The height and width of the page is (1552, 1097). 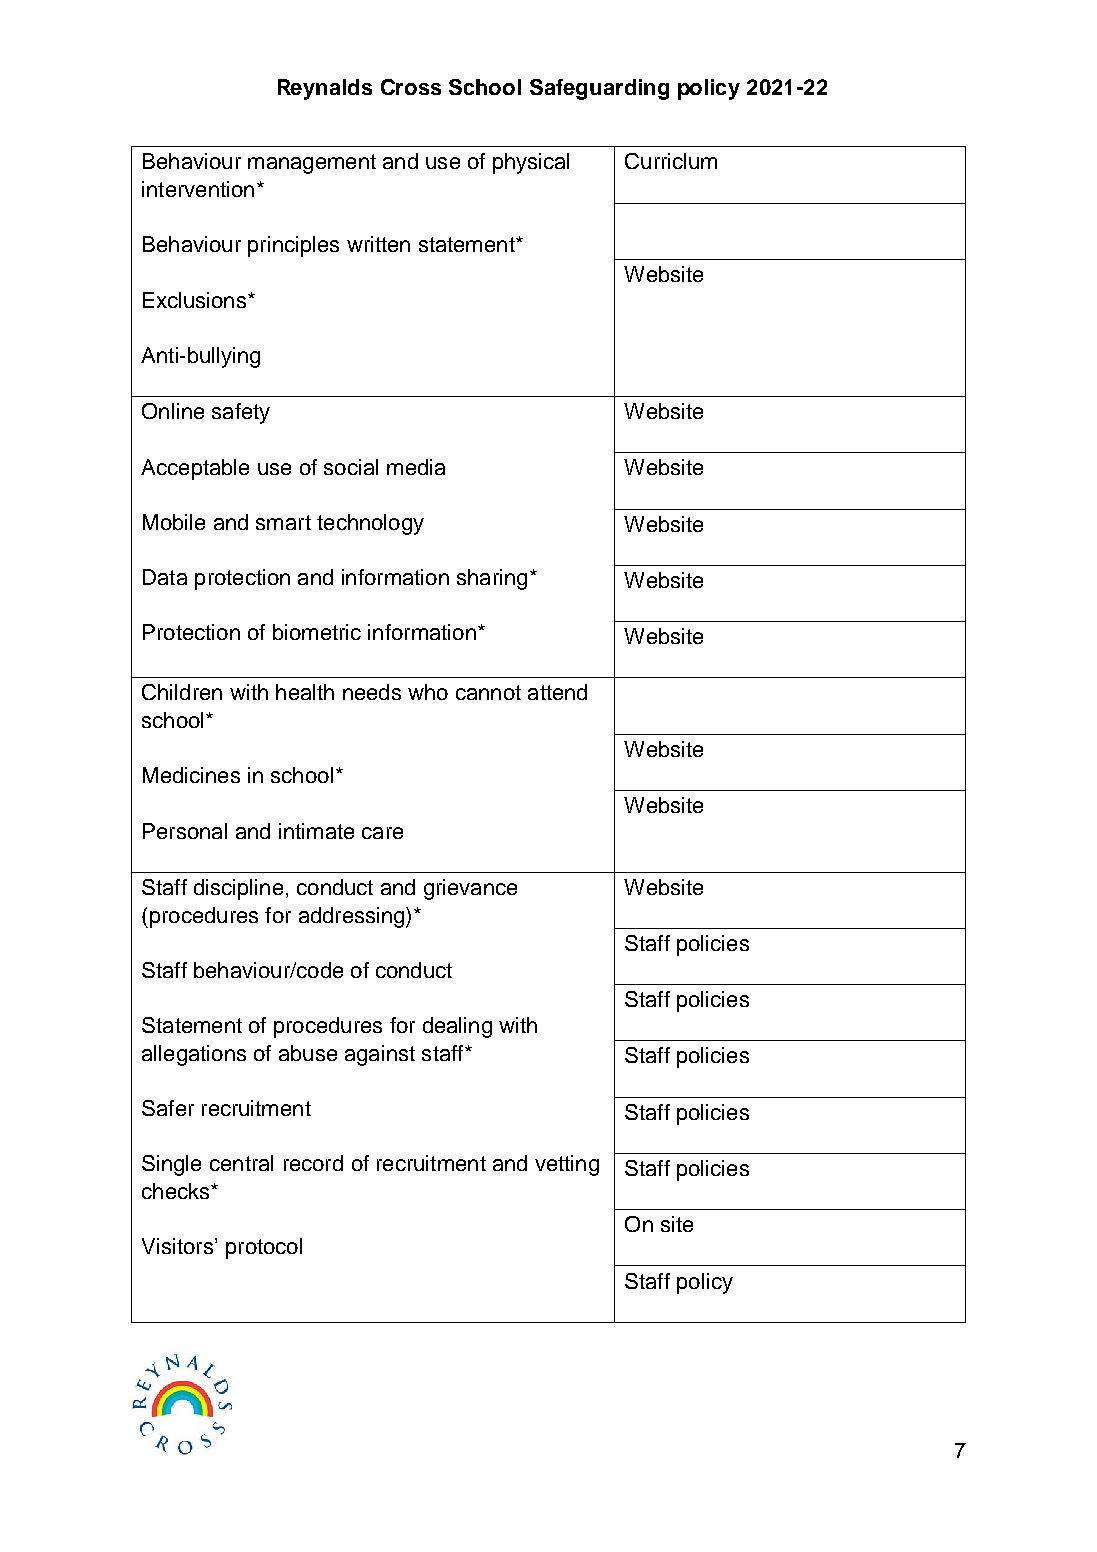 What do you see at coordinates (177, 1191) in the page?
I see `checks` at bounding box center [177, 1191].
